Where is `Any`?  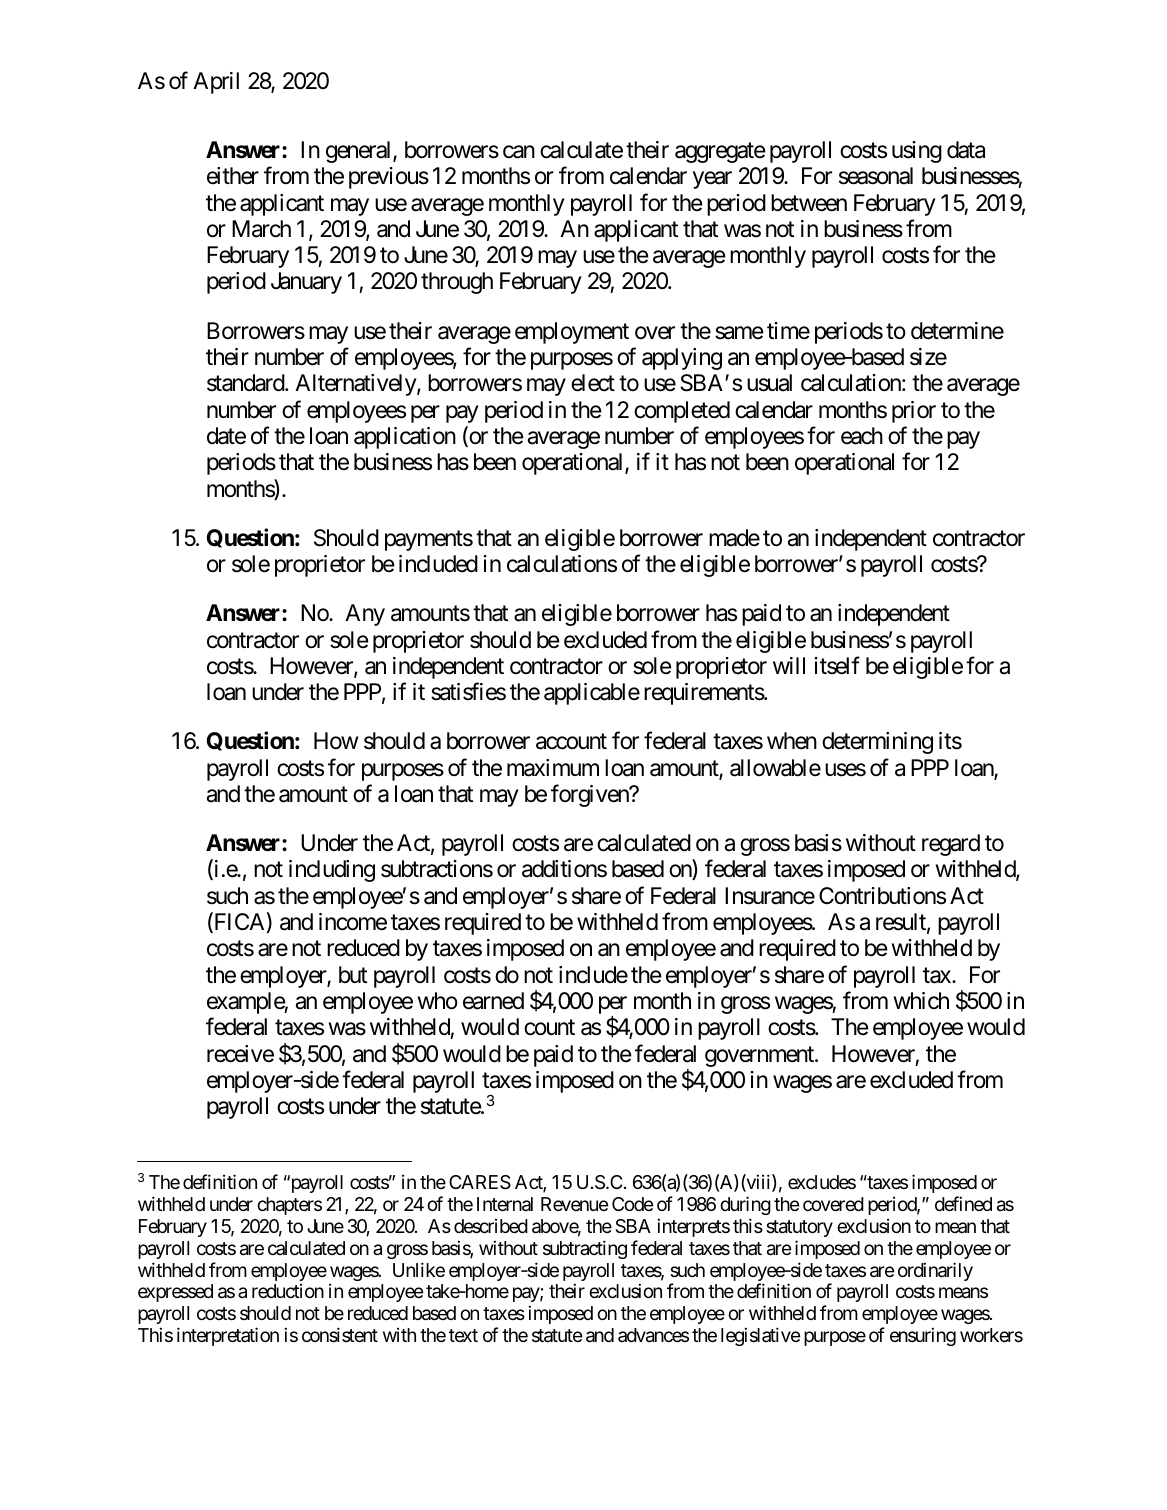
Any is located at coordinates (365, 615).
